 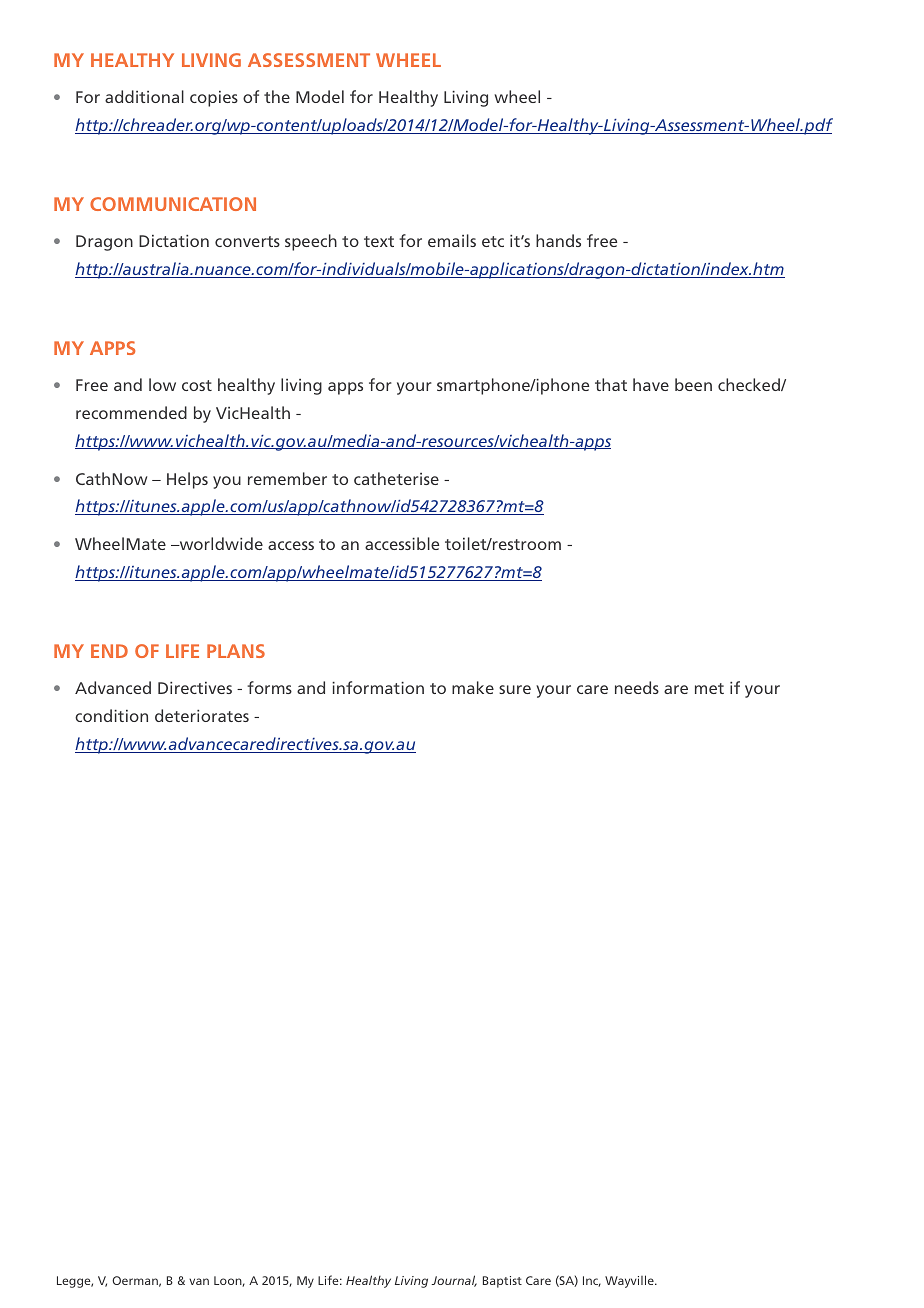 I want to click on needs, so click(x=637, y=687).
